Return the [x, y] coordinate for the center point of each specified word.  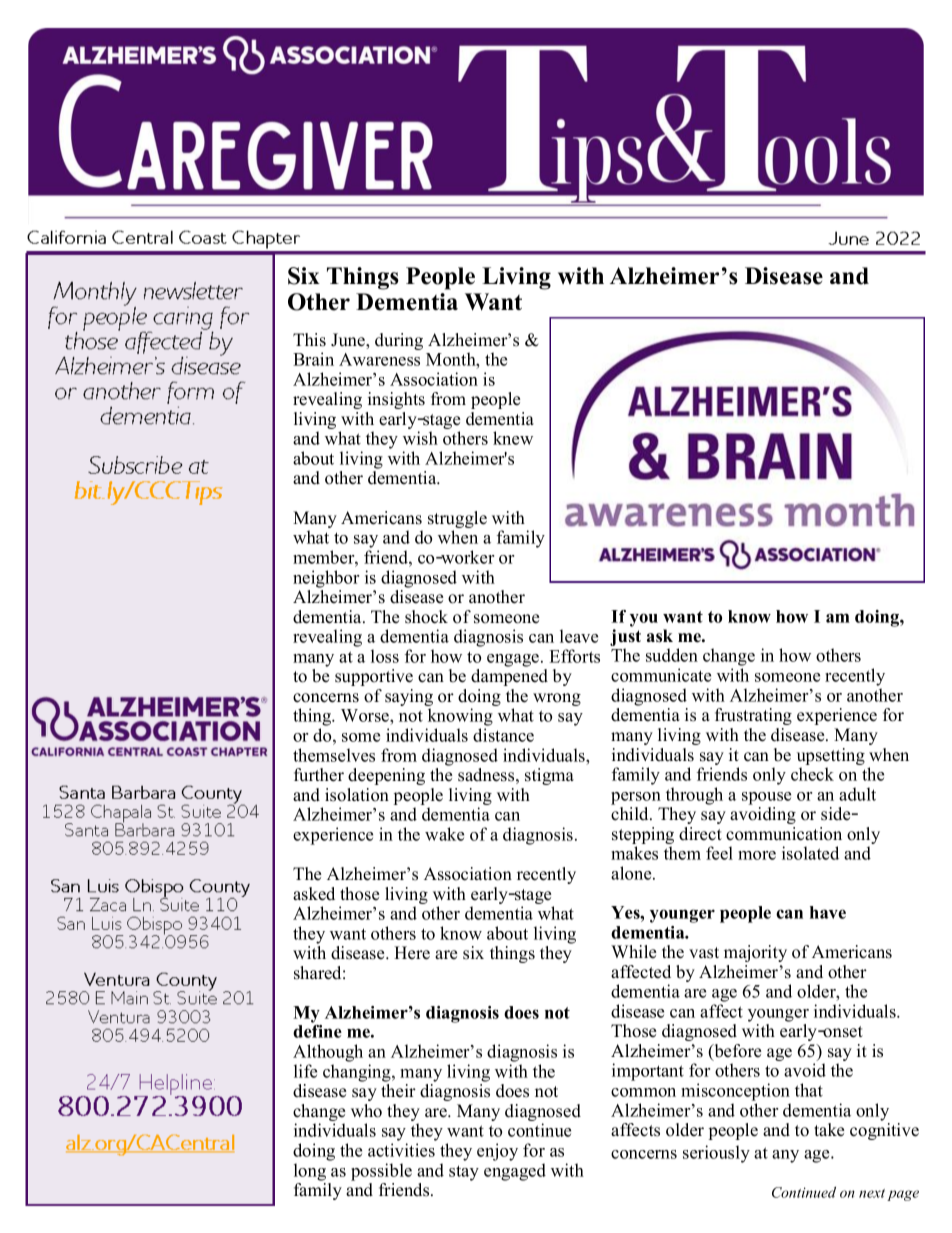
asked [314, 894]
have [828, 912]
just [625, 639]
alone [632, 873]
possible [381, 1172]
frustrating [753, 716]
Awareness [379, 359]
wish [420, 438]
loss [385, 656]
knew [513, 438]
